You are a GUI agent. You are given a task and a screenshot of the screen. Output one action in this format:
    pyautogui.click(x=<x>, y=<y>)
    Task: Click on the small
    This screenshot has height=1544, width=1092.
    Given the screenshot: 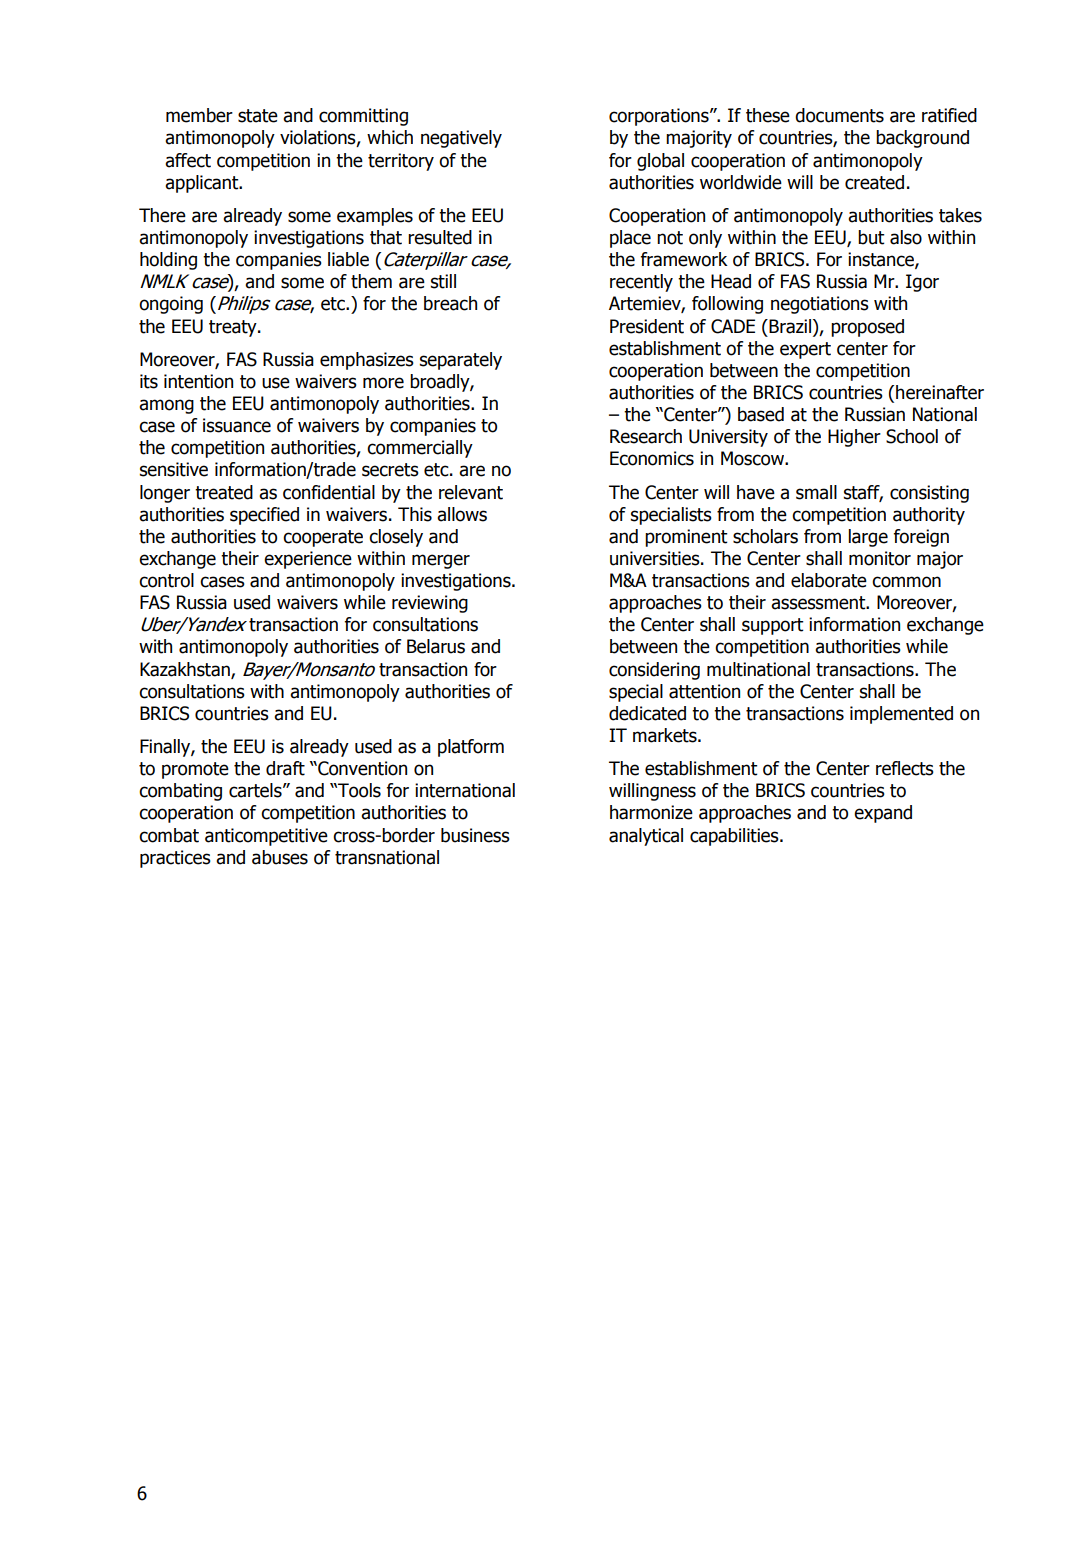 What is the action you would take?
    pyautogui.click(x=816, y=492)
